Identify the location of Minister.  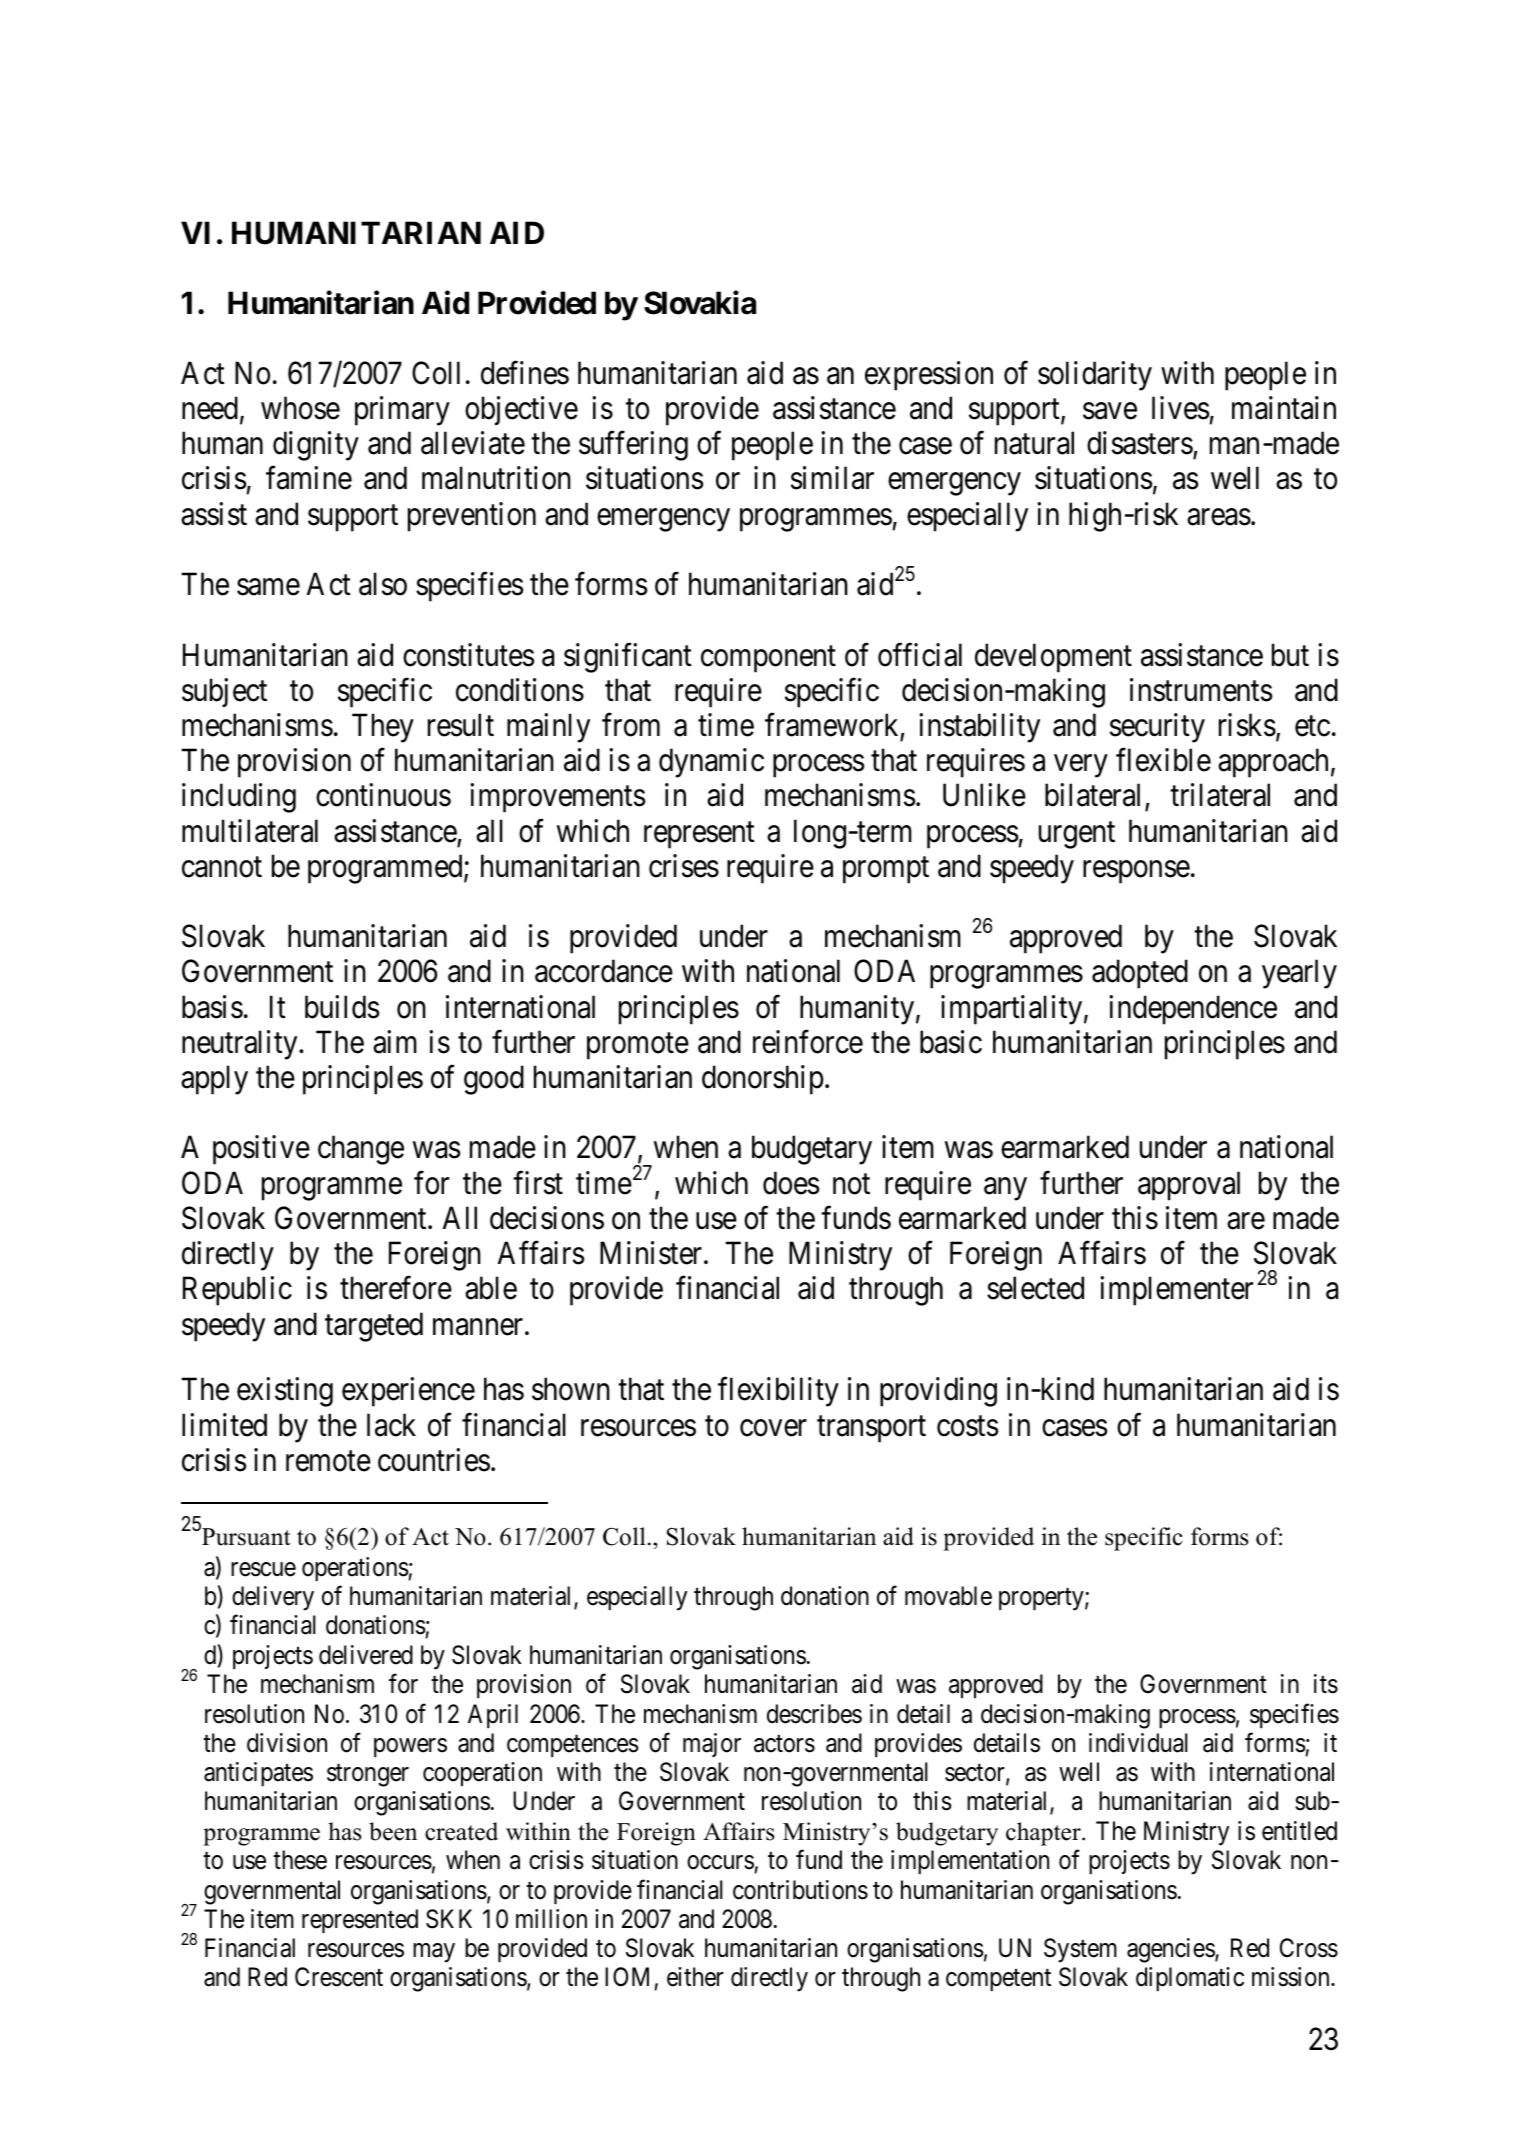
(652, 1253).
